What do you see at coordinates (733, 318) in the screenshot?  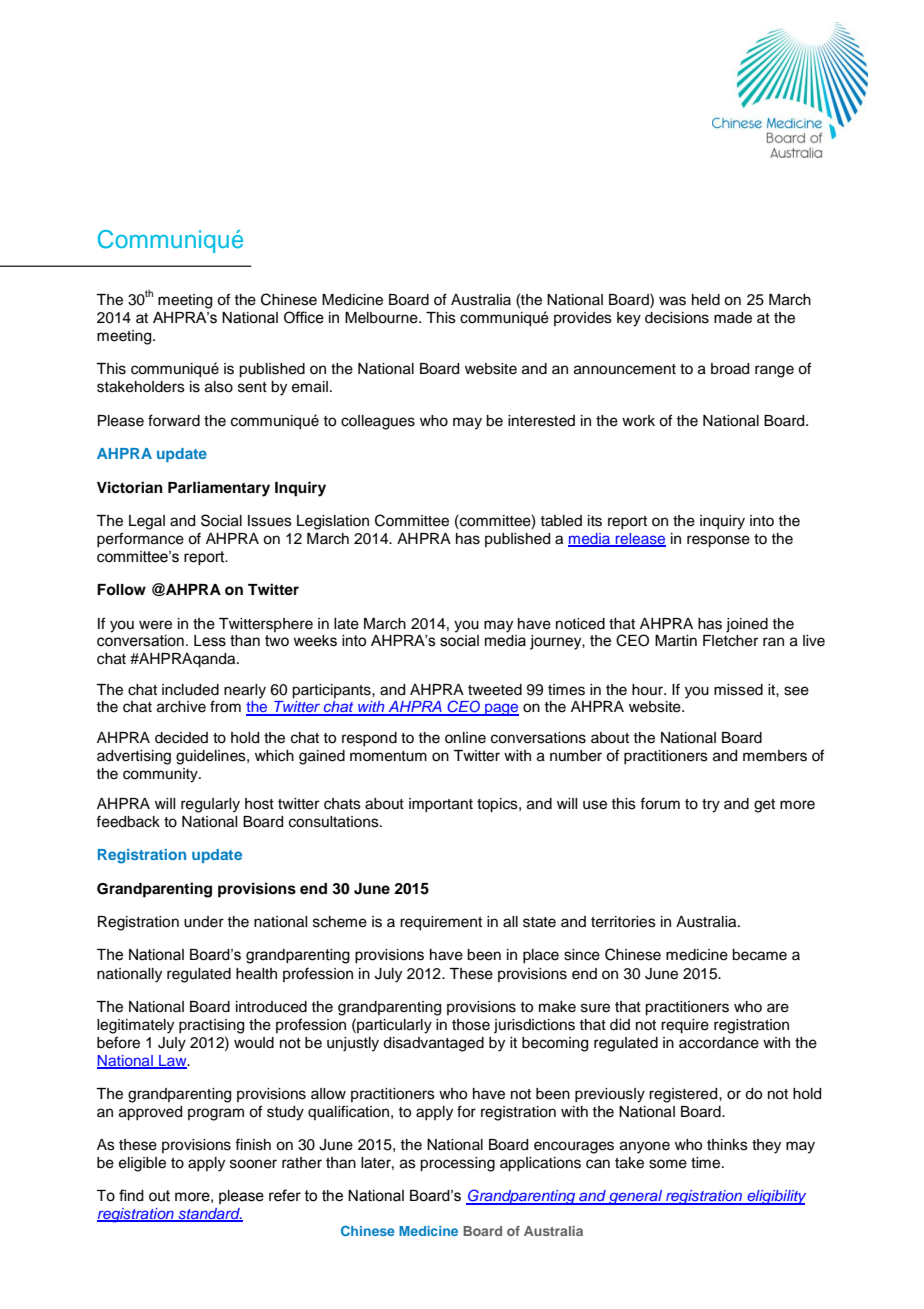 I see `made` at bounding box center [733, 318].
